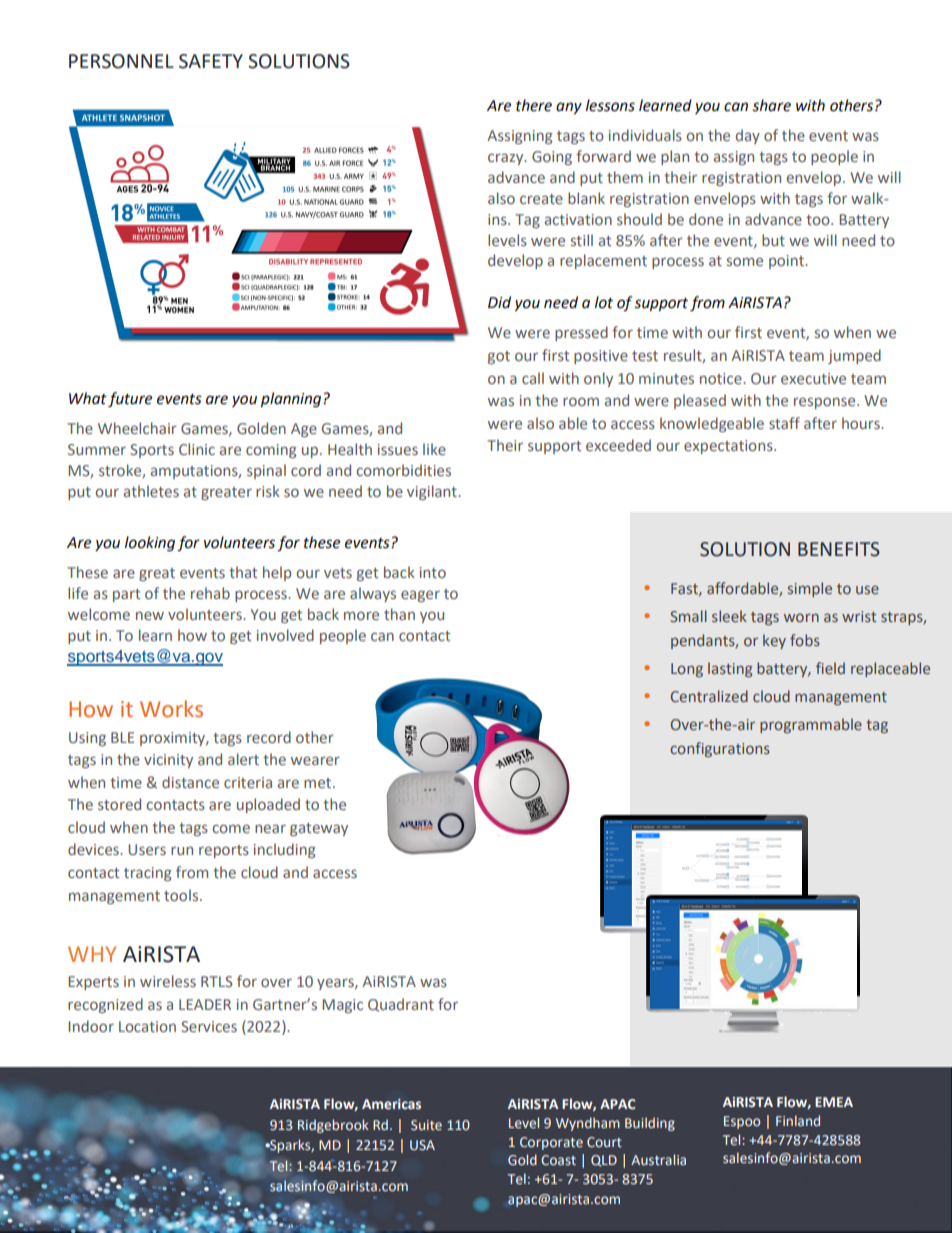  What do you see at coordinates (801, 617) in the screenshot?
I see `worn` at bounding box center [801, 617].
